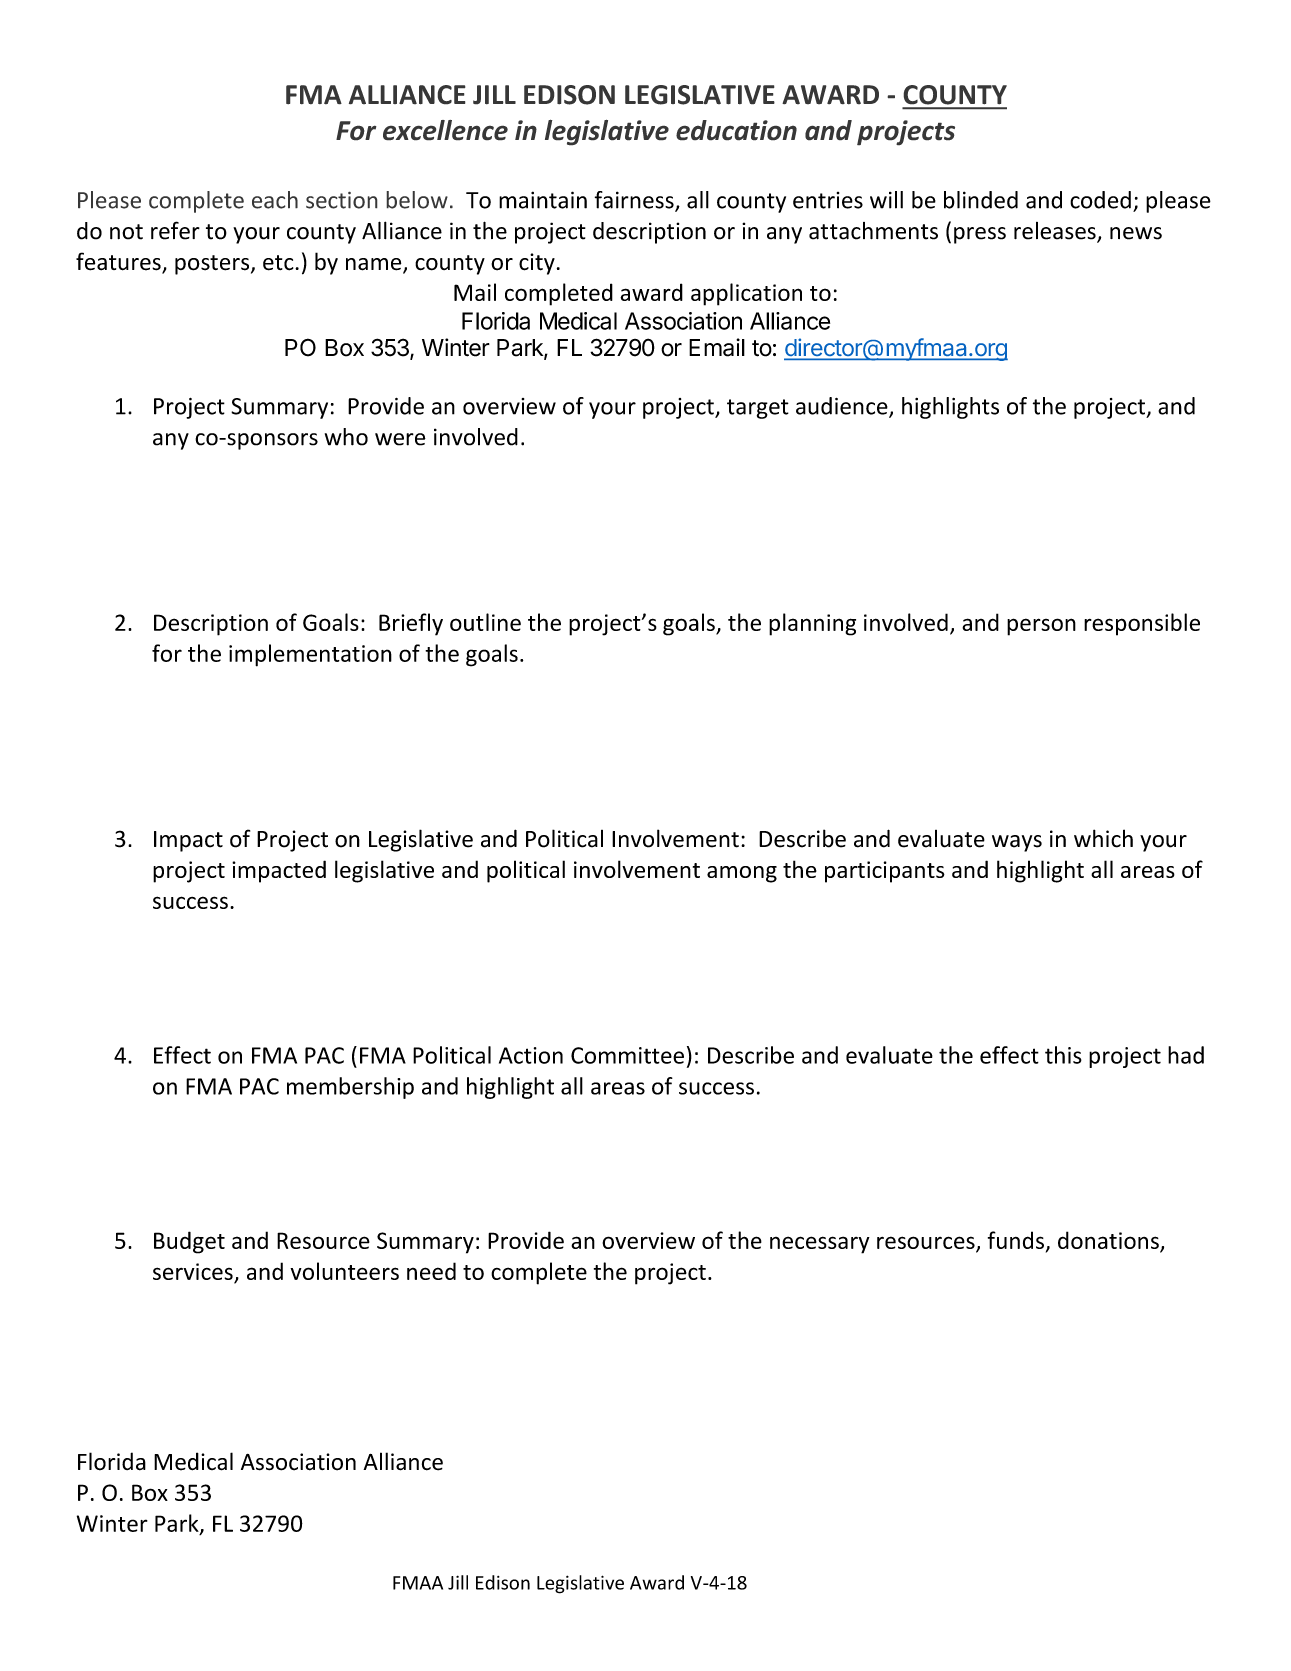 The image size is (1291, 1671). I want to click on who, so click(346, 437).
